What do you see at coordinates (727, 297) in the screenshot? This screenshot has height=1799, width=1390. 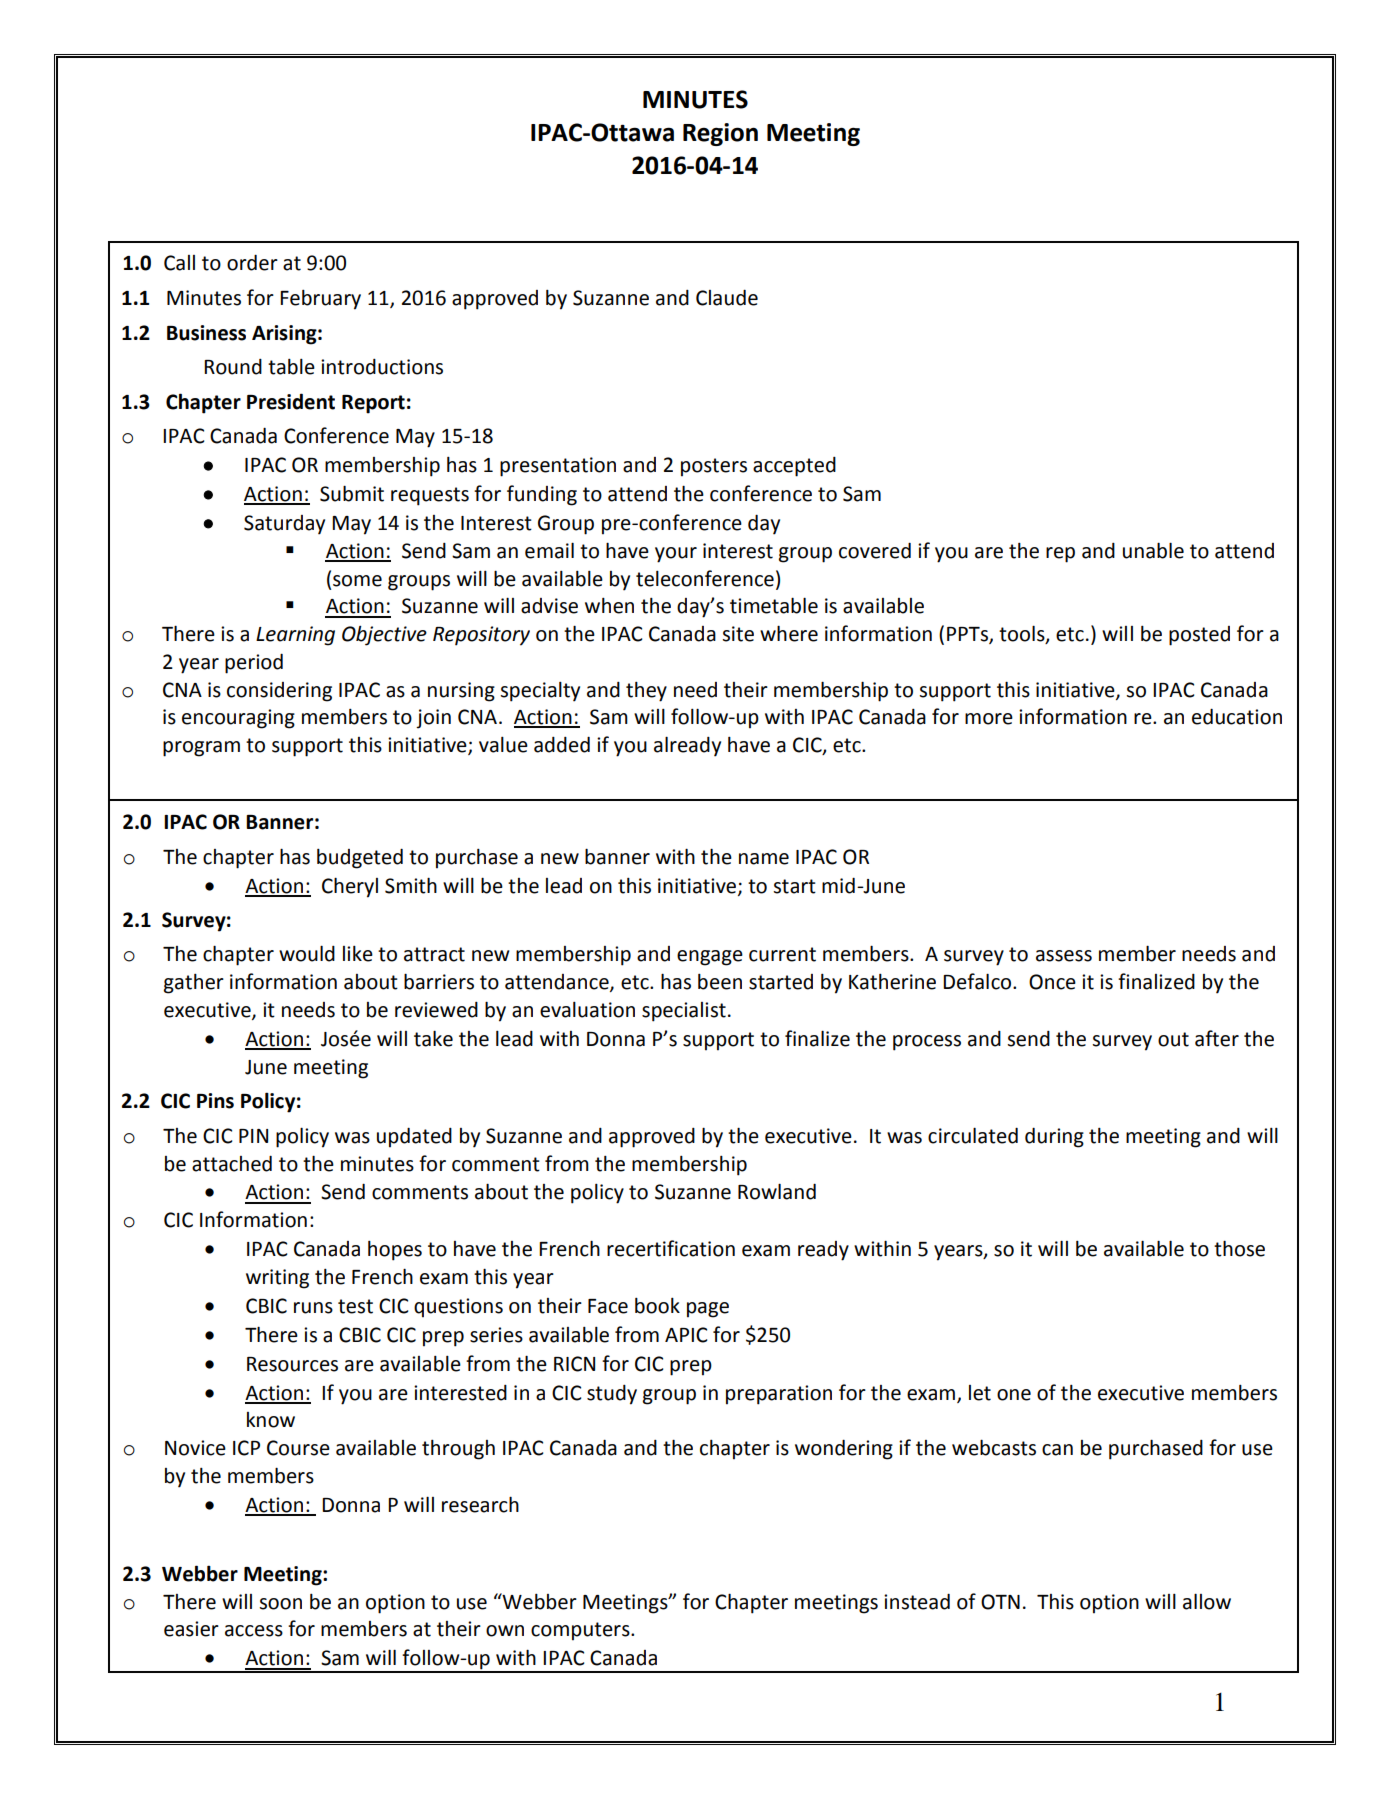 I see `Claude` at bounding box center [727, 297].
